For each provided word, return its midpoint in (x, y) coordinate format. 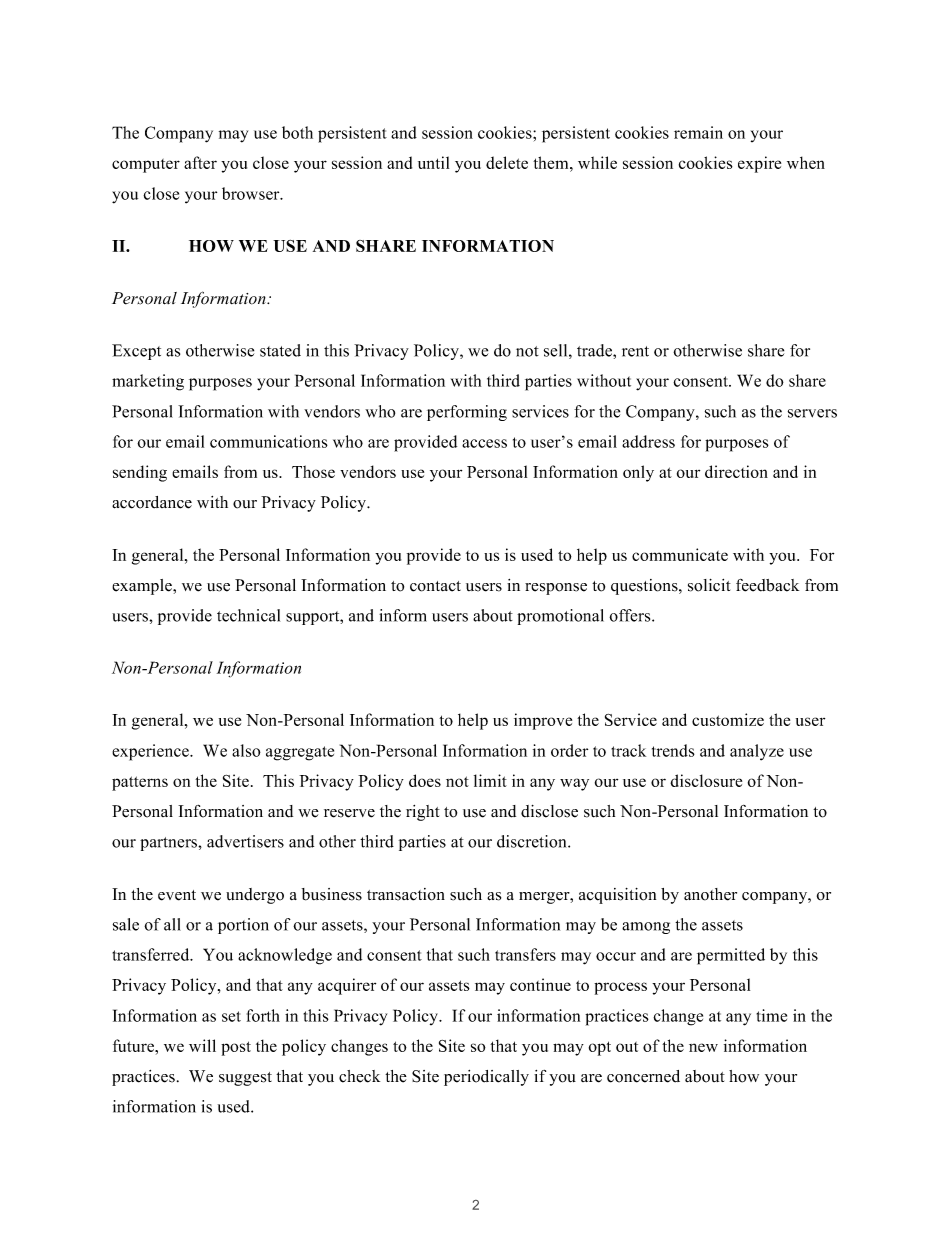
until (433, 162)
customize (728, 719)
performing (467, 413)
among (646, 928)
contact (435, 586)
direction (736, 471)
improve (543, 721)
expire (759, 164)
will (202, 1045)
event (177, 895)
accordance (152, 502)
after (200, 162)
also (246, 750)
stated (280, 350)
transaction (406, 894)
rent (635, 351)
